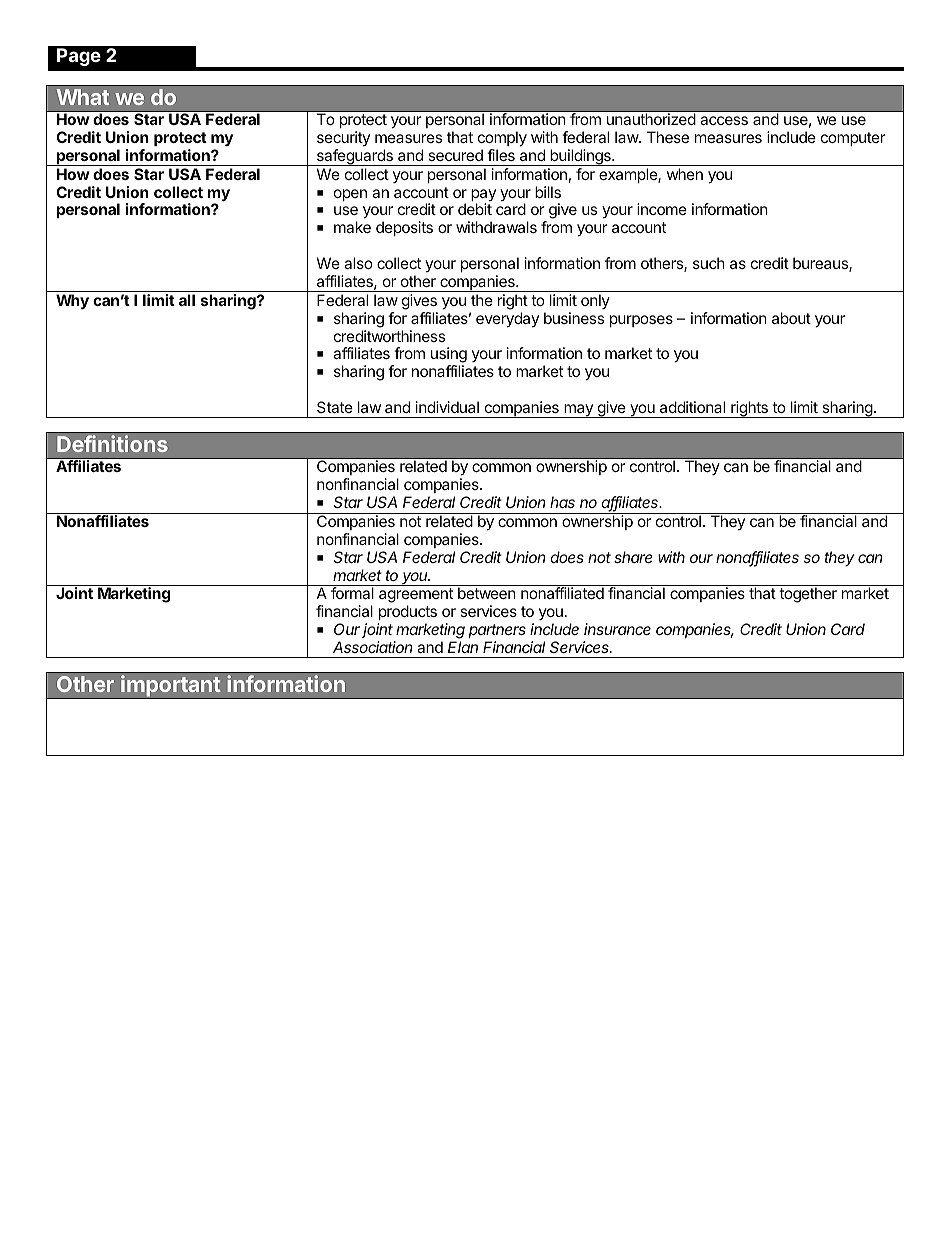  I want to click on access, so click(724, 120).
